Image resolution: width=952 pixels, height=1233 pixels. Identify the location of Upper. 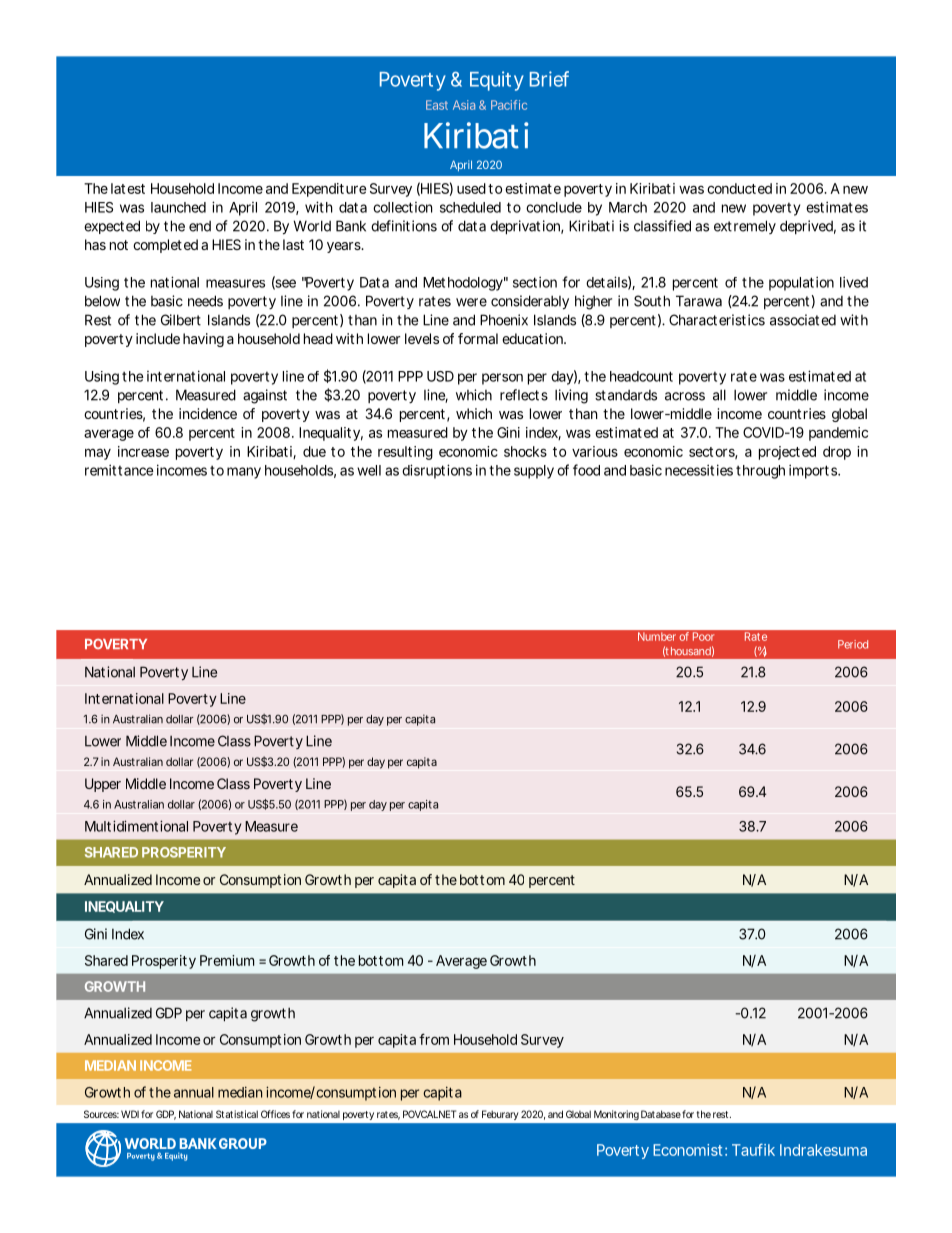
(103, 785).
